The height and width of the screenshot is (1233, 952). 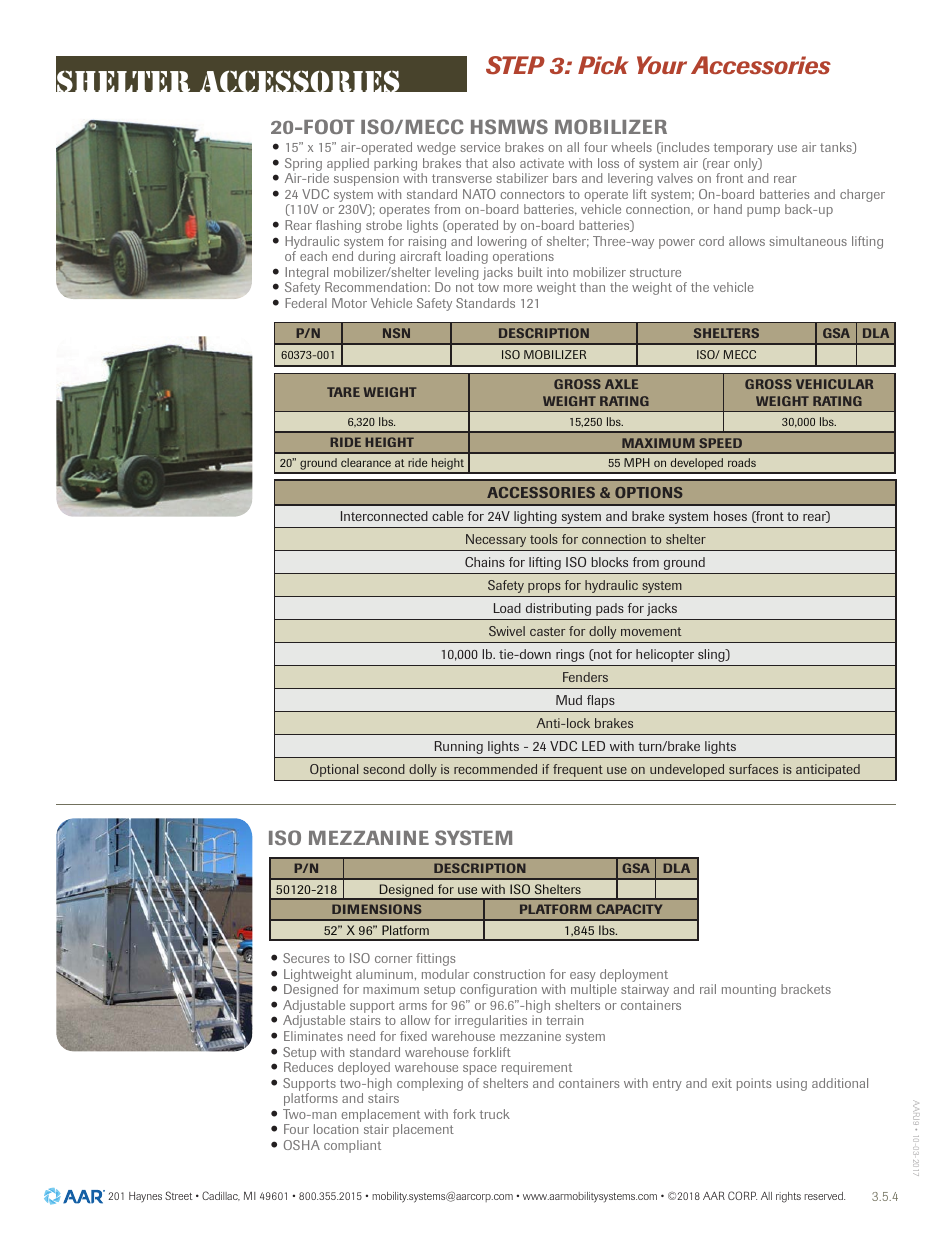 What do you see at coordinates (507, 631) in the screenshot?
I see `Swivel` at bounding box center [507, 631].
